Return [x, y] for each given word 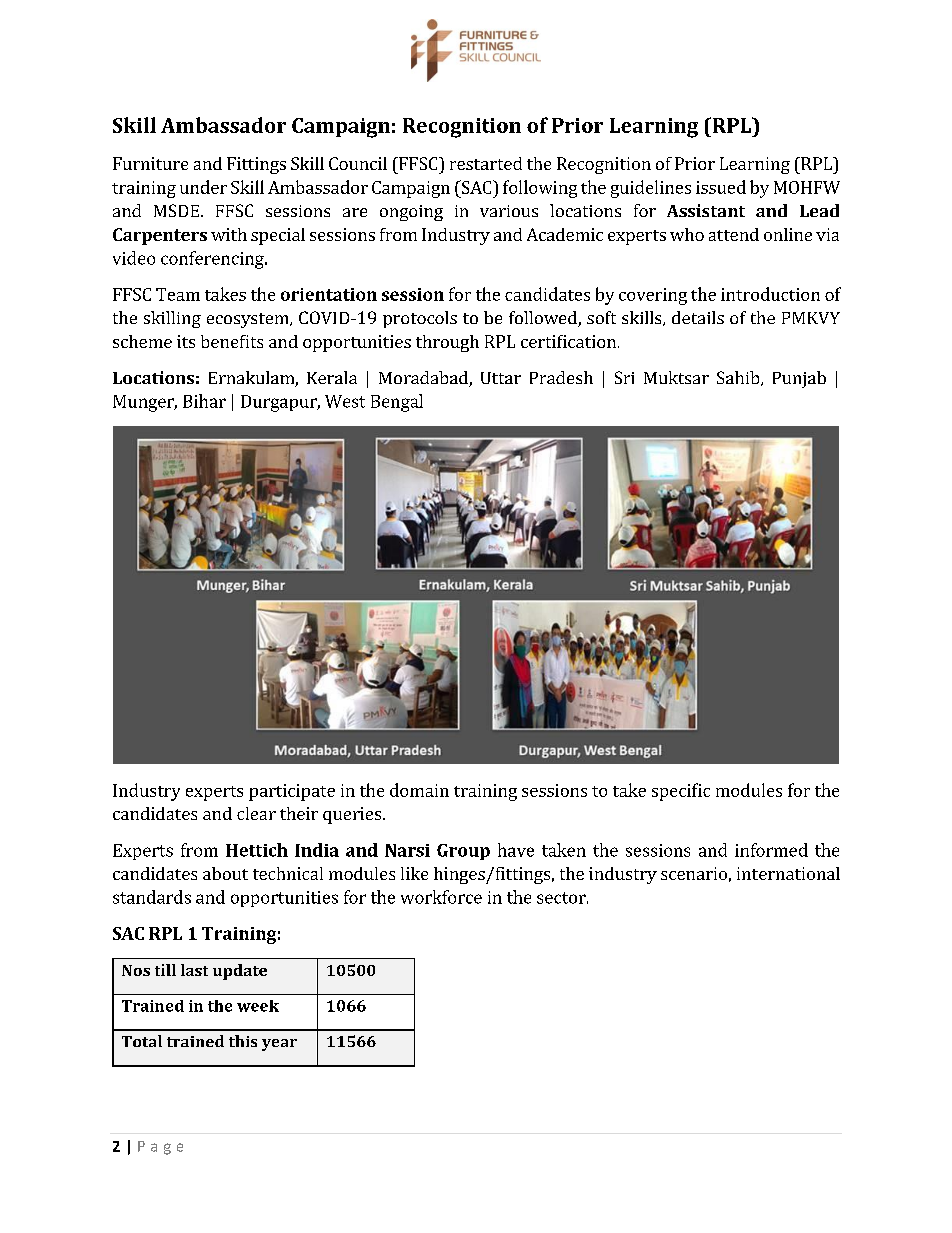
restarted [486, 163]
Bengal [397, 403]
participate [292, 792]
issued [721, 187]
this [243, 1041]
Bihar [204, 401]
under [203, 187]
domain [419, 790]
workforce [441, 897]
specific [681, 792]
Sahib [739, 378]
